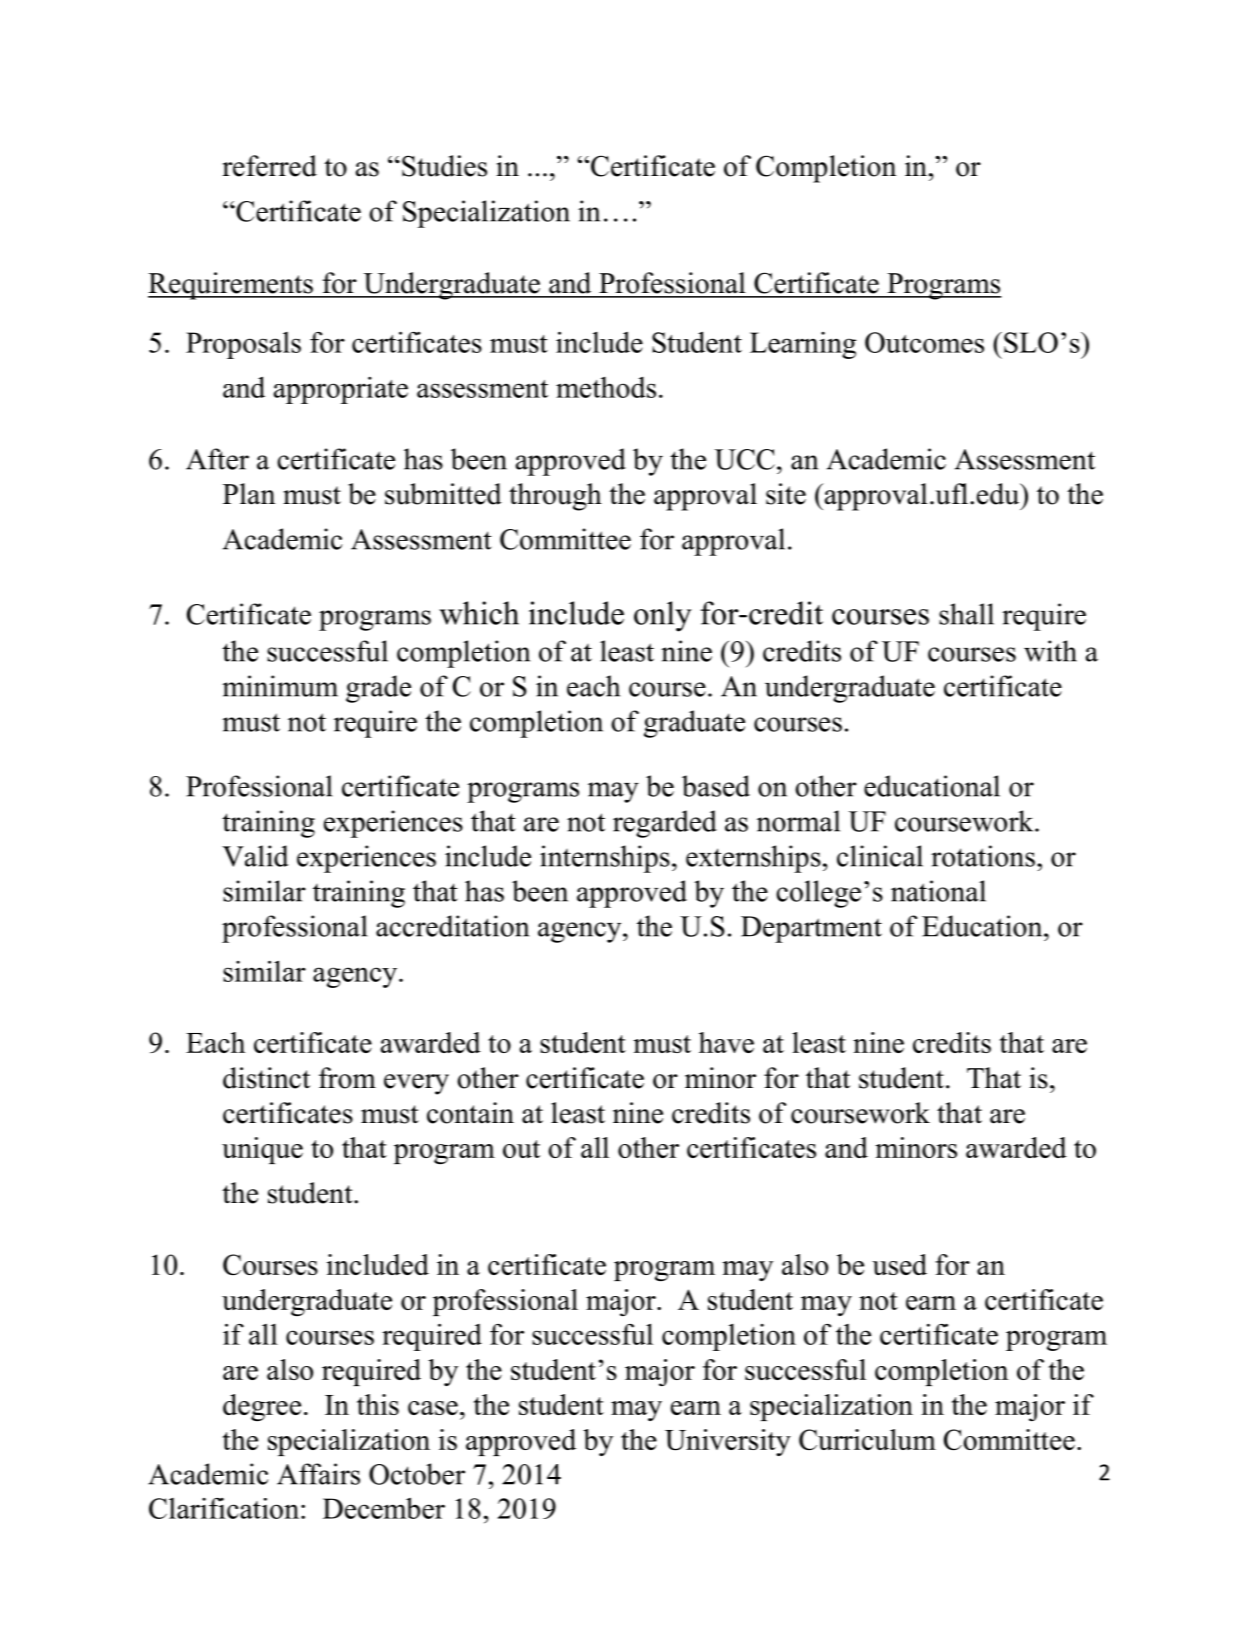 The width and height of the screenshot is (1259, 1630). Describe the element at coordinates (269, 166) in the screenshot. I see `referred` at that location.
